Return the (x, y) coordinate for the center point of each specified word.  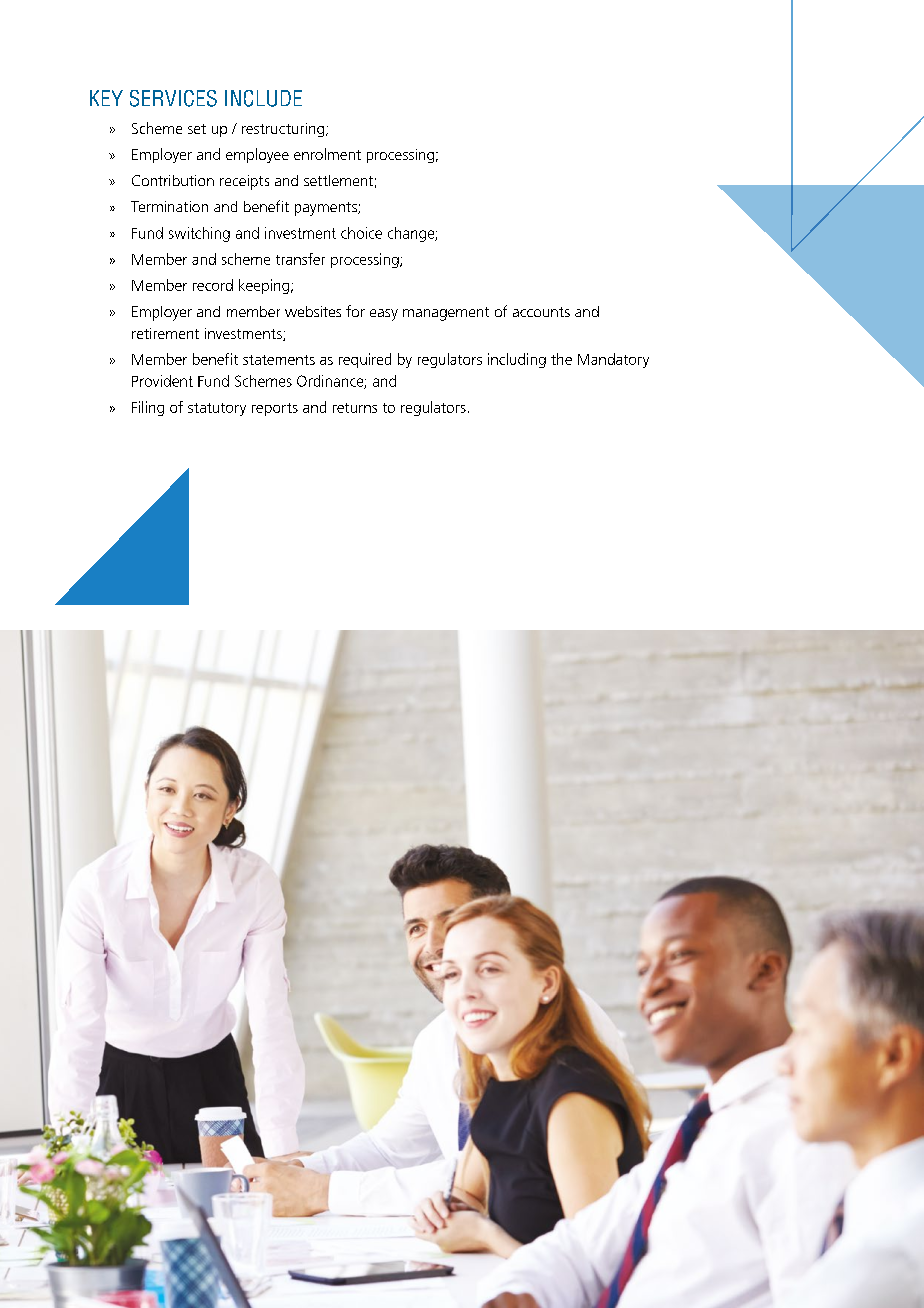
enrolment (327, 154)
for (355, 311)
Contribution (173, 180)
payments (327, 209)
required (365, 360)
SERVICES (173, 98)
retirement (165, 333)
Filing (148, 408)
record (213, 285)
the (561, 359)
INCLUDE (263, 98)
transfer (300, 259)
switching (199, 234)
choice (361, 233)
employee (257, 155)
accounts (541, 312)
